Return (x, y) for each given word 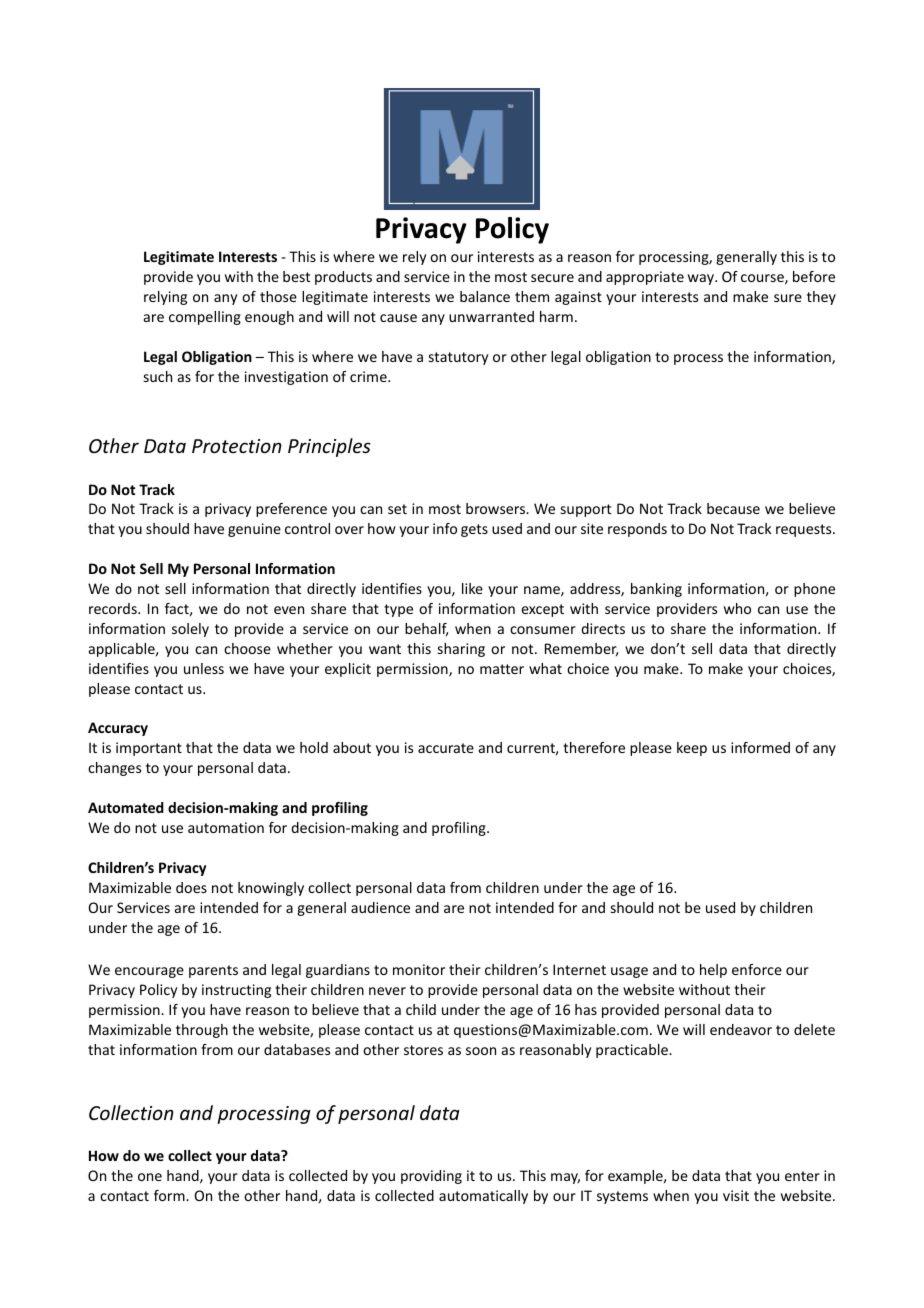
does (191, 887)
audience (380, 907)
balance (485, 296)
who (737, 608)
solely (190, 630)
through (202, 1031)
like (472, 588)
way (702, 279)
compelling (205, 318)
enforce (757, 969)
